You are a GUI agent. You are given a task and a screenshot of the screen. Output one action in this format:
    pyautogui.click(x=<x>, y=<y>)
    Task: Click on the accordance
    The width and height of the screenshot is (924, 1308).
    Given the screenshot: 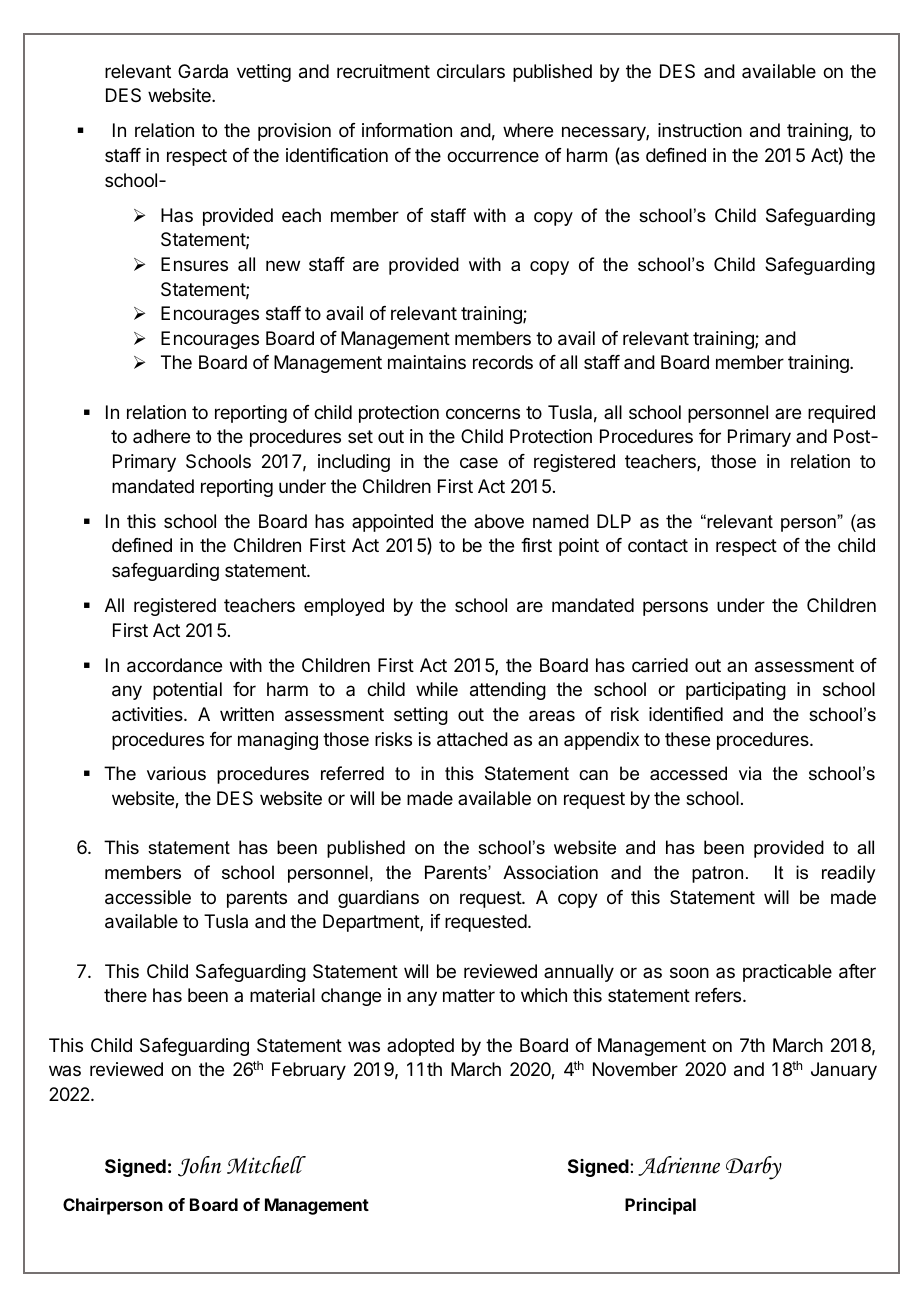 What is the action you would take?
    pyautogui.click(x=174, y=665)
